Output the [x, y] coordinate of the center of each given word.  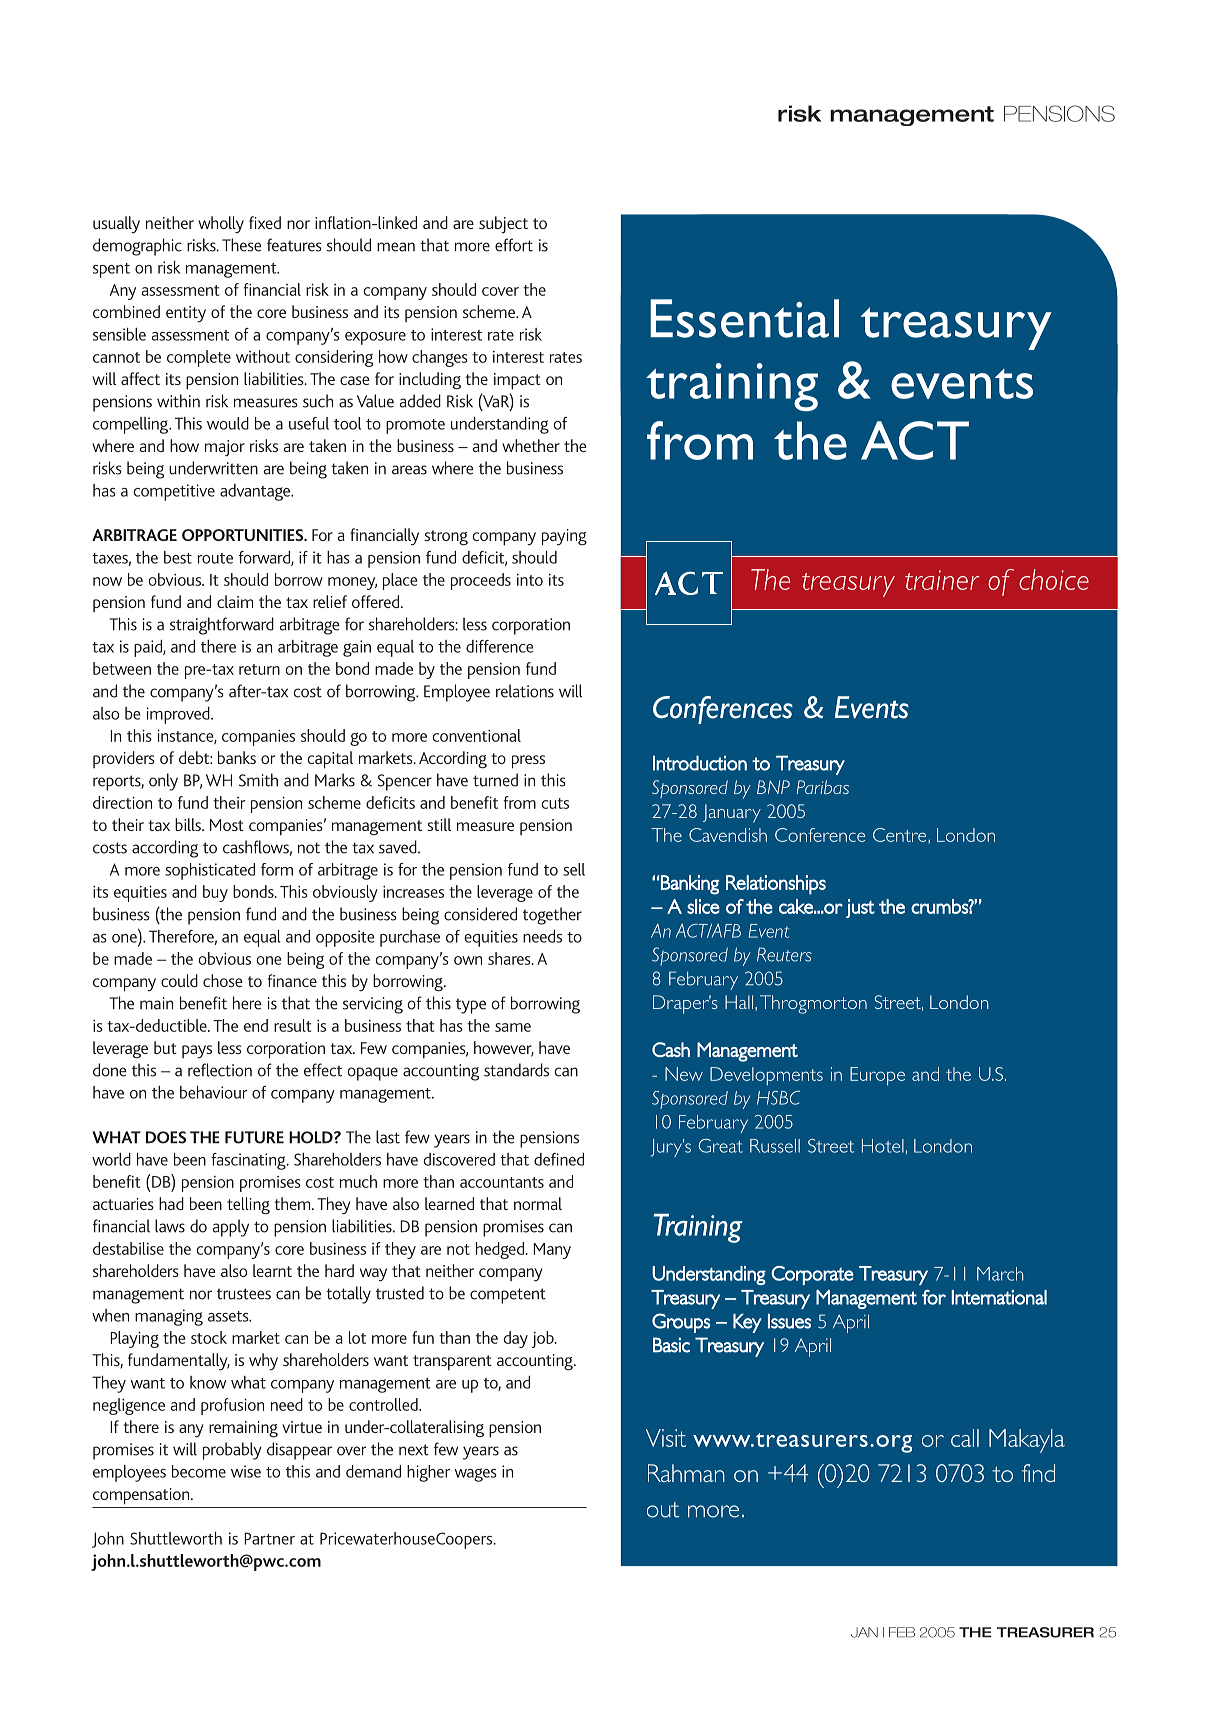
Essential [744, 318]
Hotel [883, 1146]
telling [248, 1206]
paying [564, 537]
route [215, 558]
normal [538, 1203]
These [242, 245]
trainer [942, 580]
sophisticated [210, 871]
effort [514, 245]
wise [246, 1471]
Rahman [686, 1473]
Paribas [823, 787]
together [552, 916]
